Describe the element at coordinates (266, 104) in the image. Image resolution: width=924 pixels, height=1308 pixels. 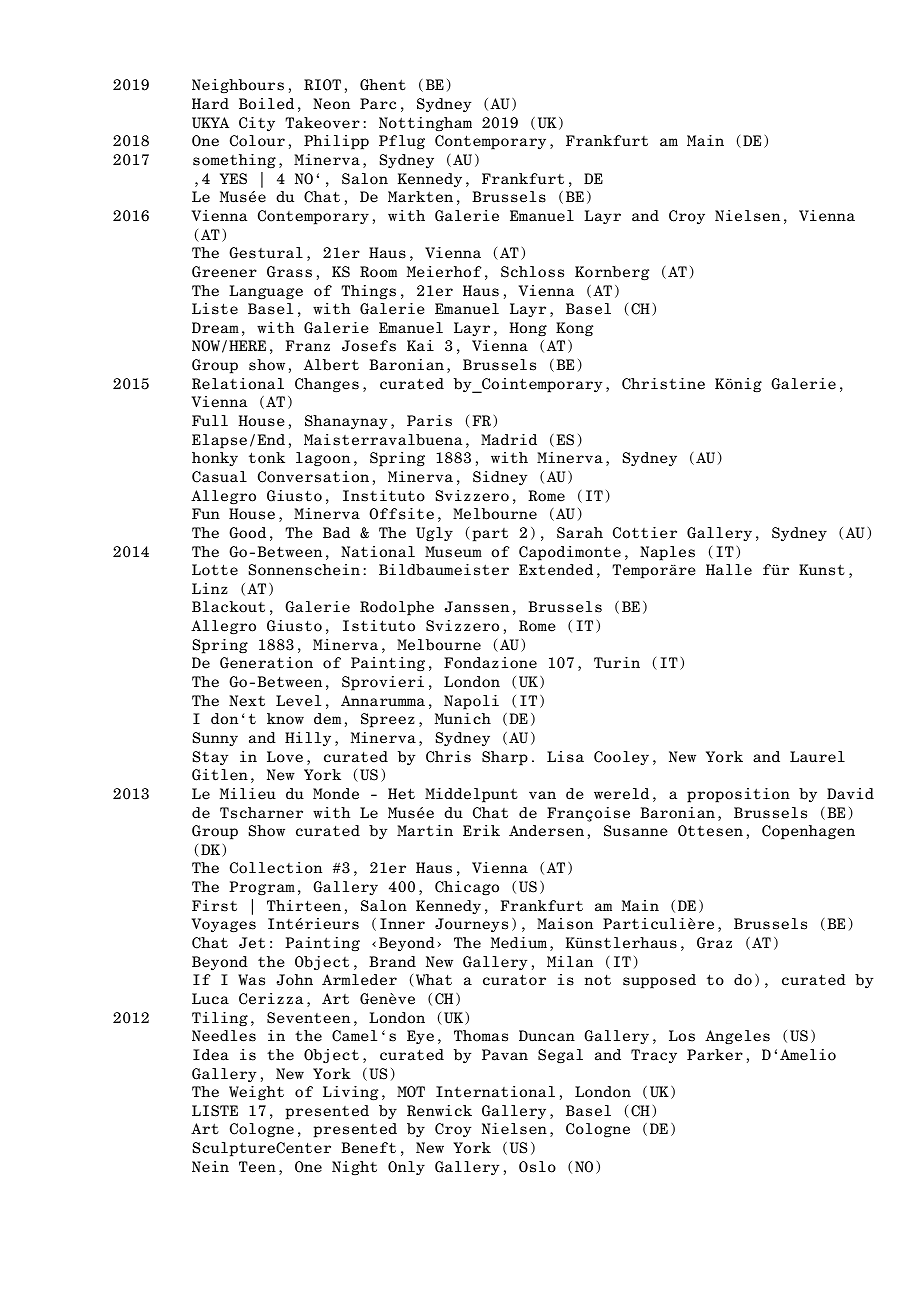
I see `Boiled` at that location.
